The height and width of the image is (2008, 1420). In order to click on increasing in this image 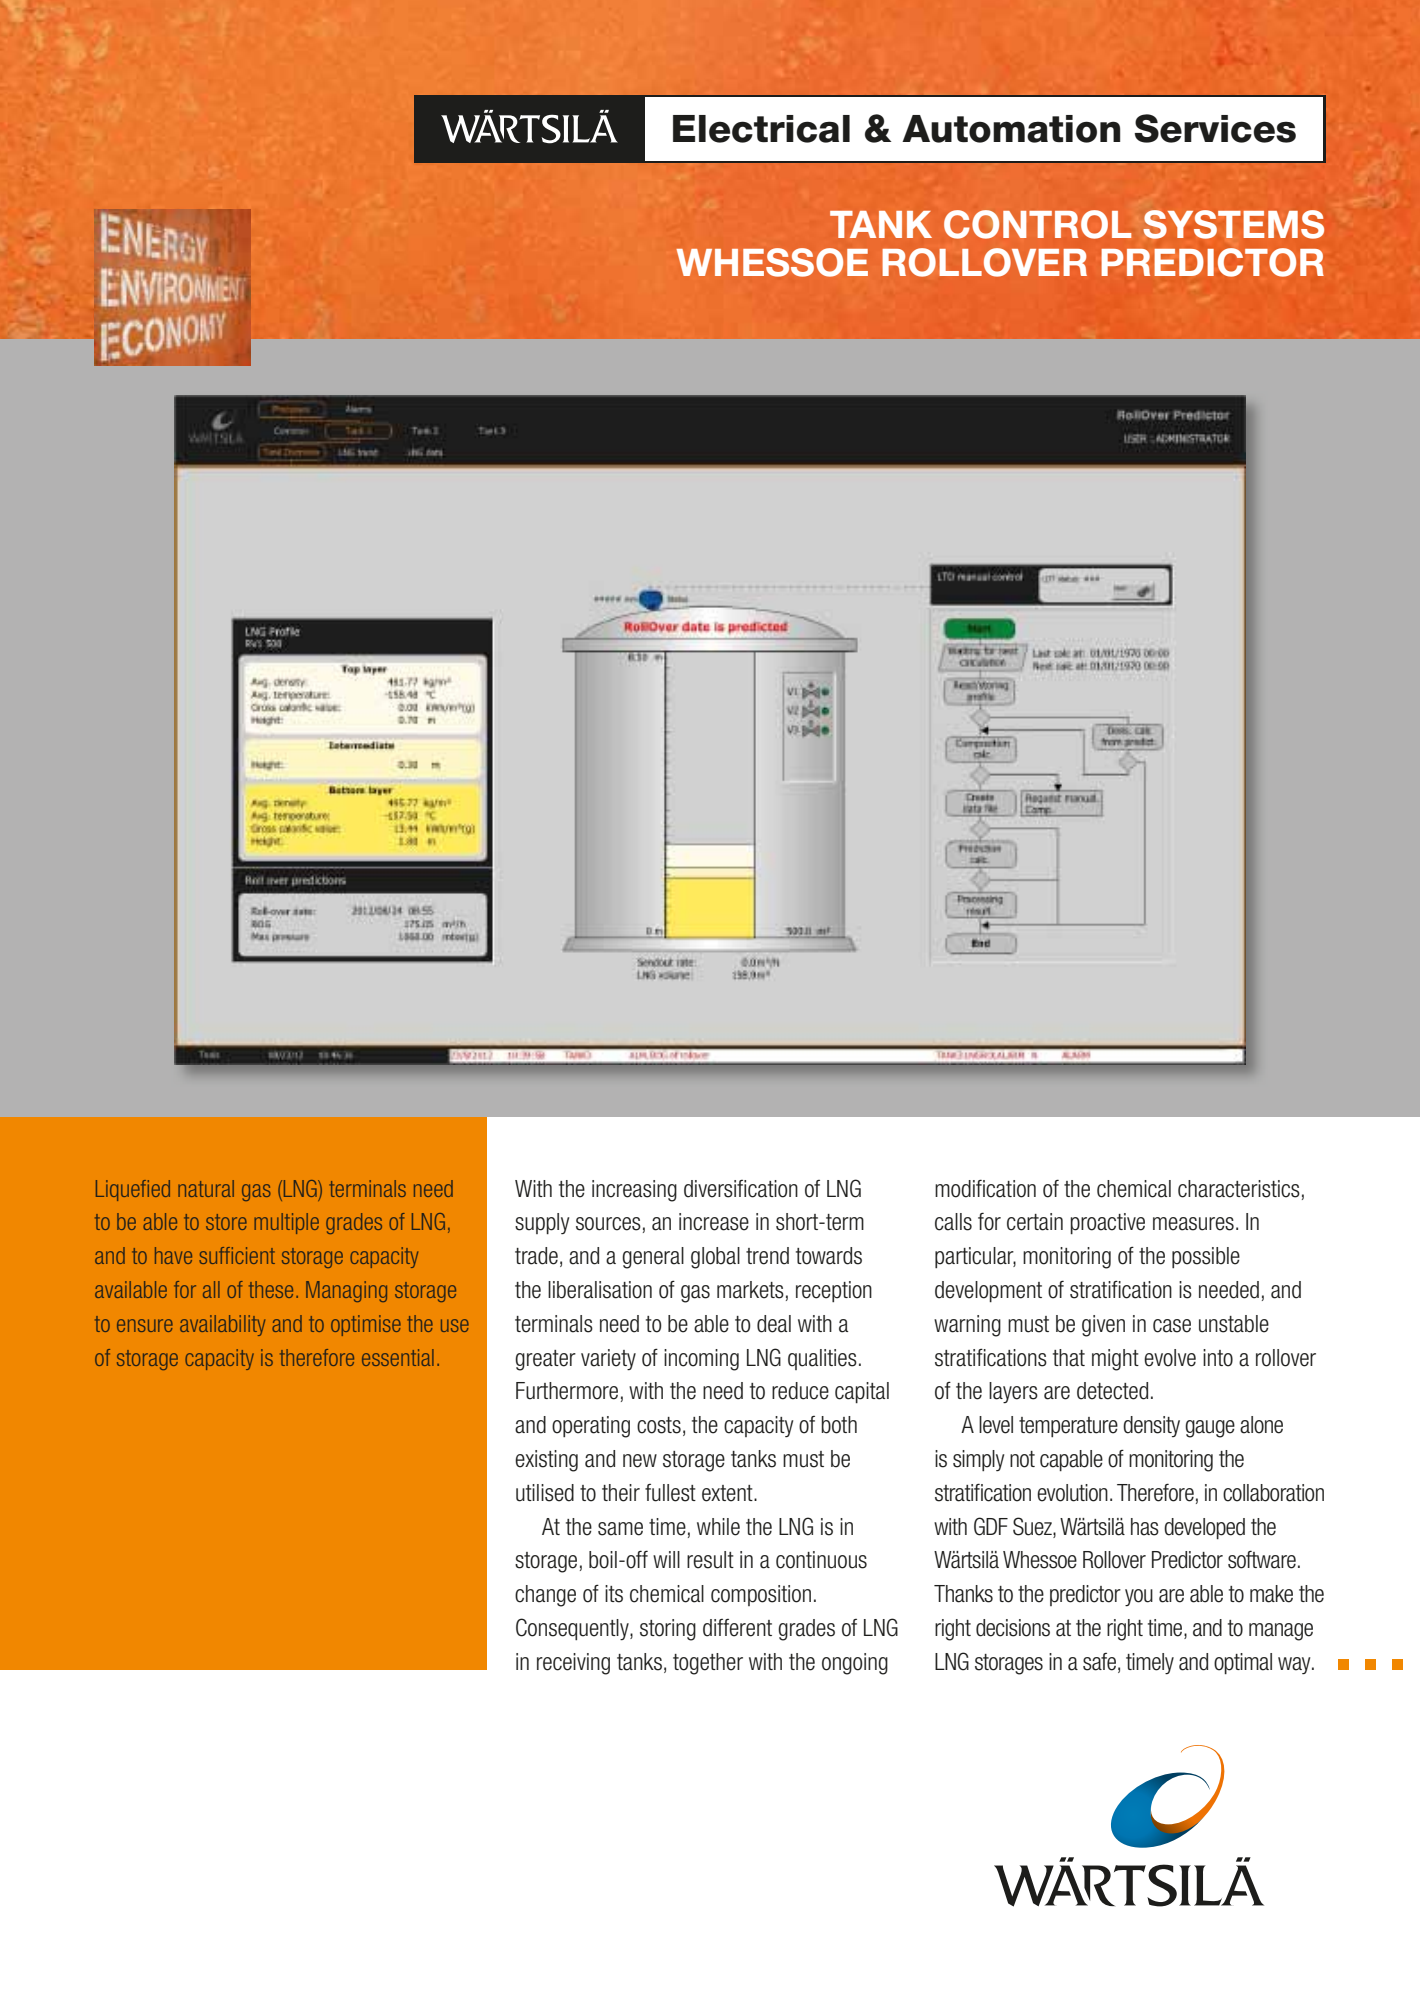, I will do `click(634, 1191)`.
